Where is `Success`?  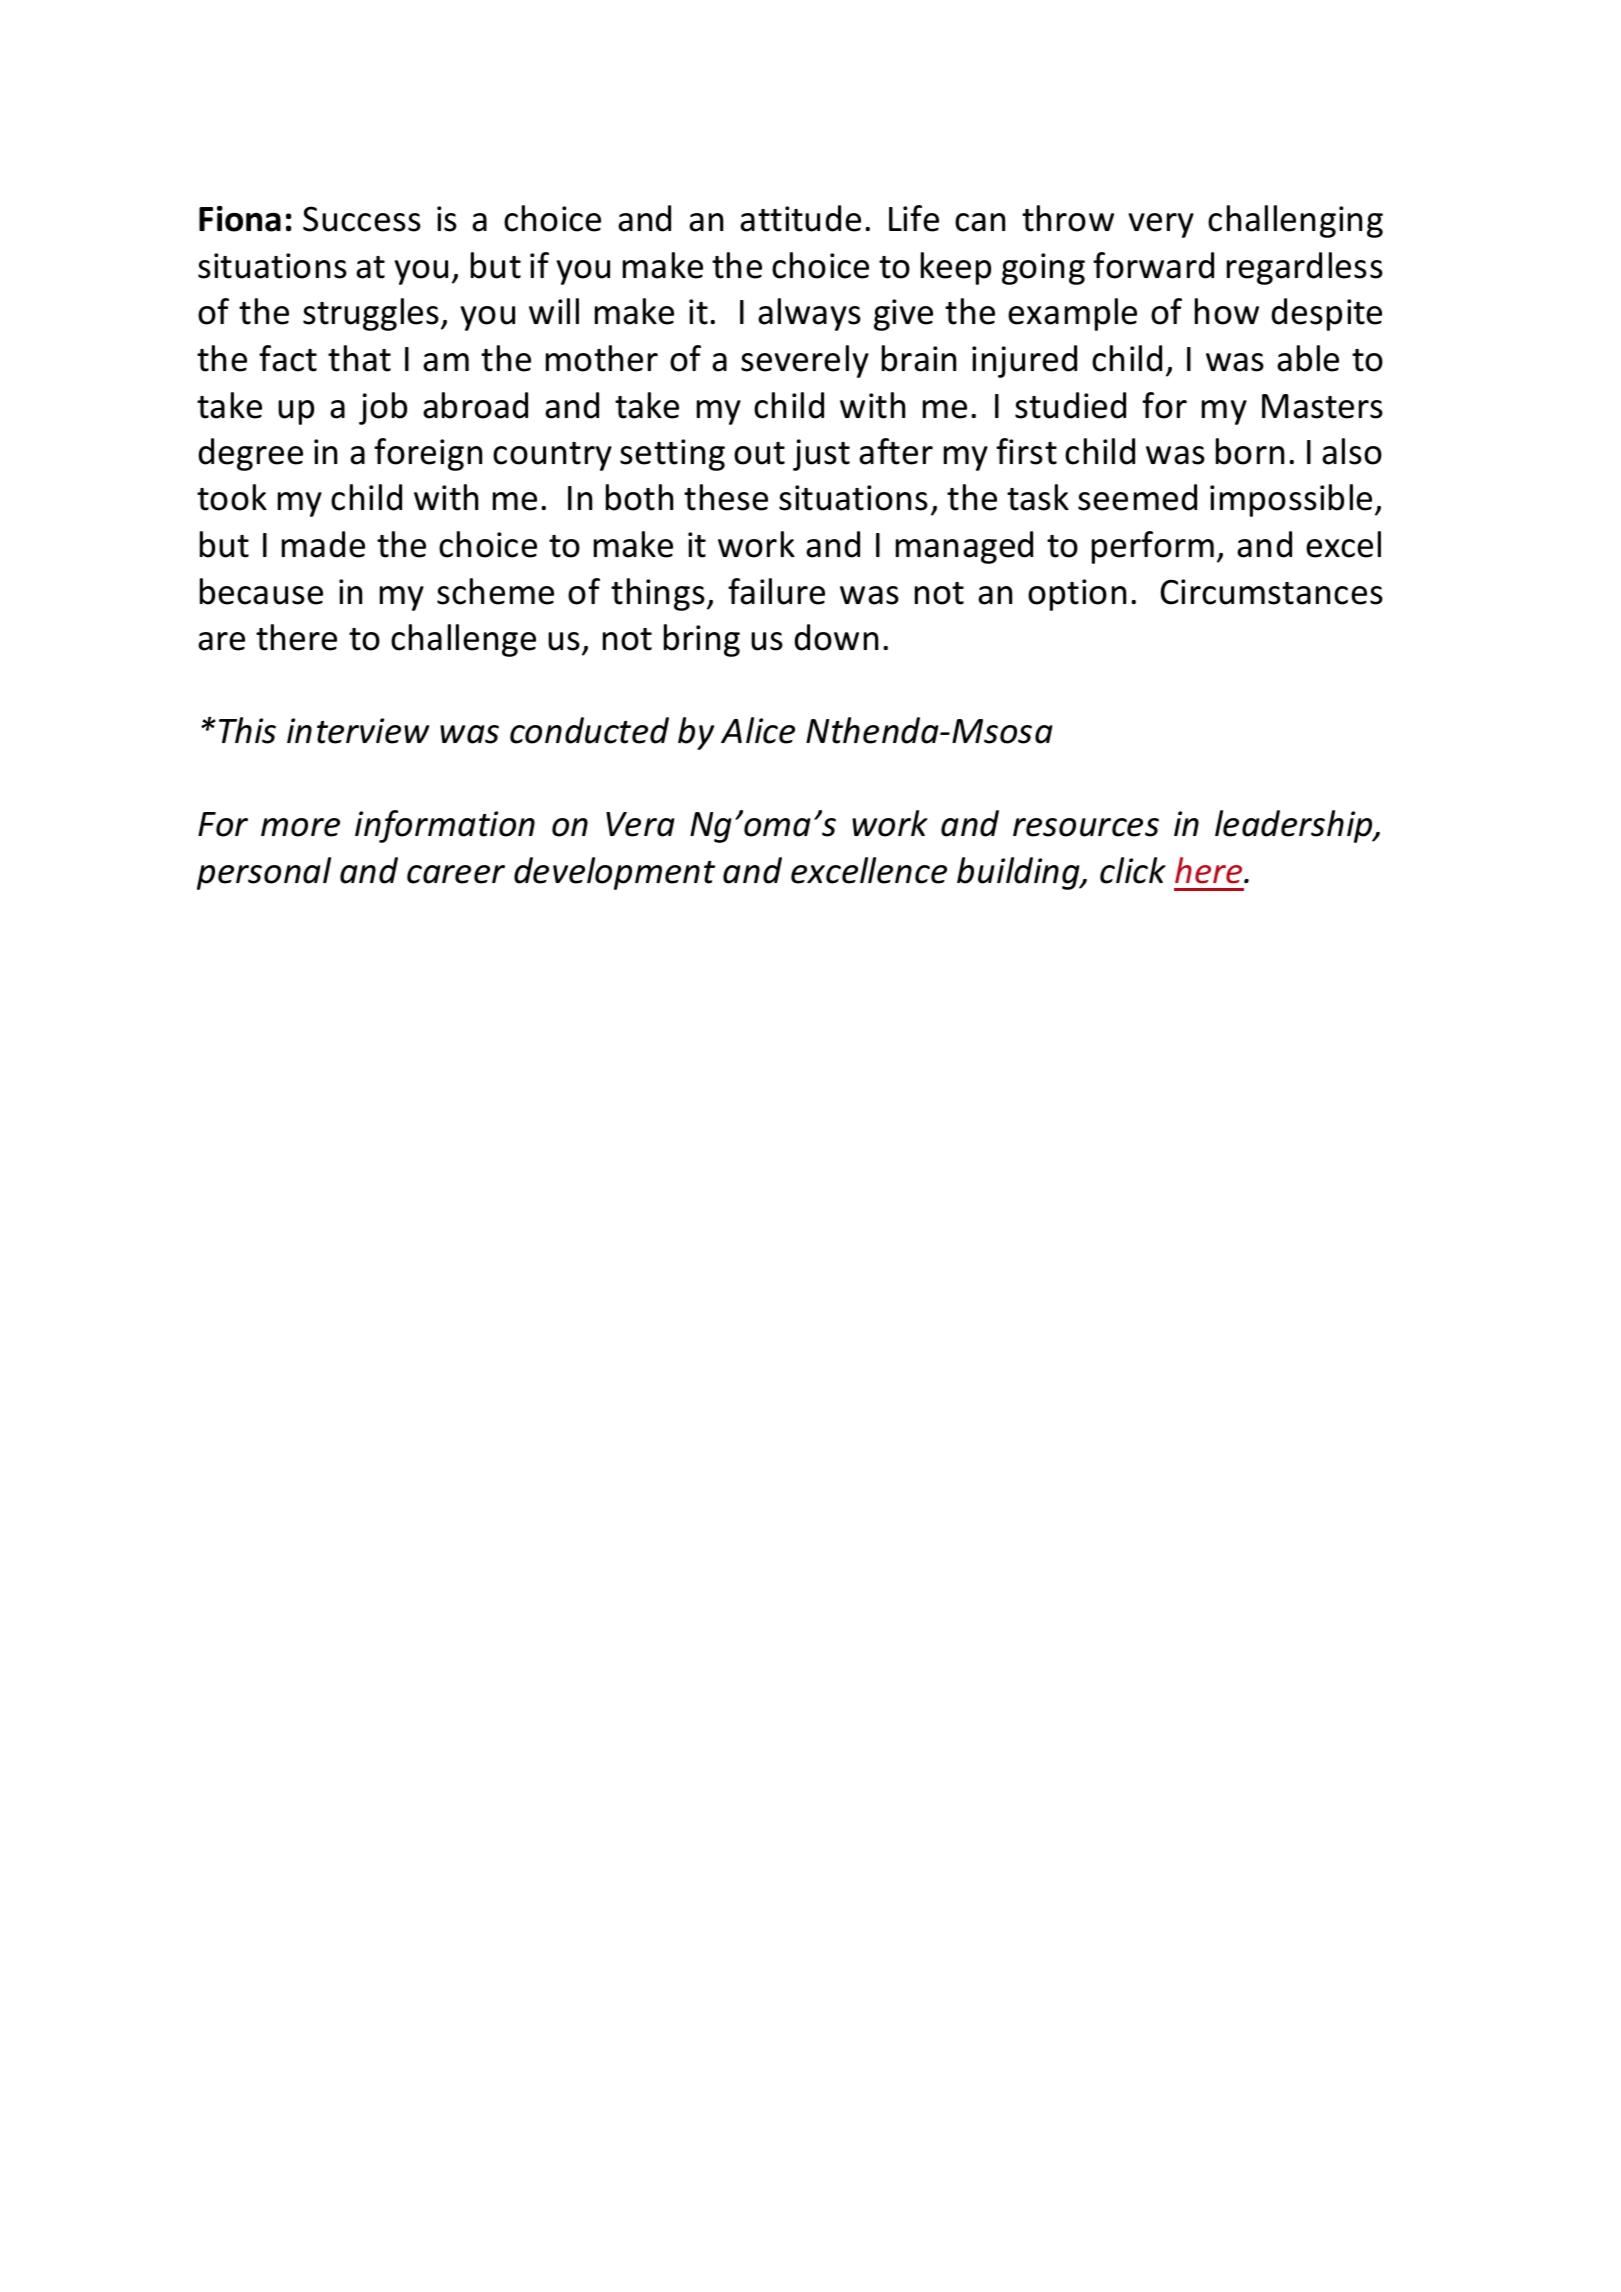 Success is located at coordinates (362, 219).
